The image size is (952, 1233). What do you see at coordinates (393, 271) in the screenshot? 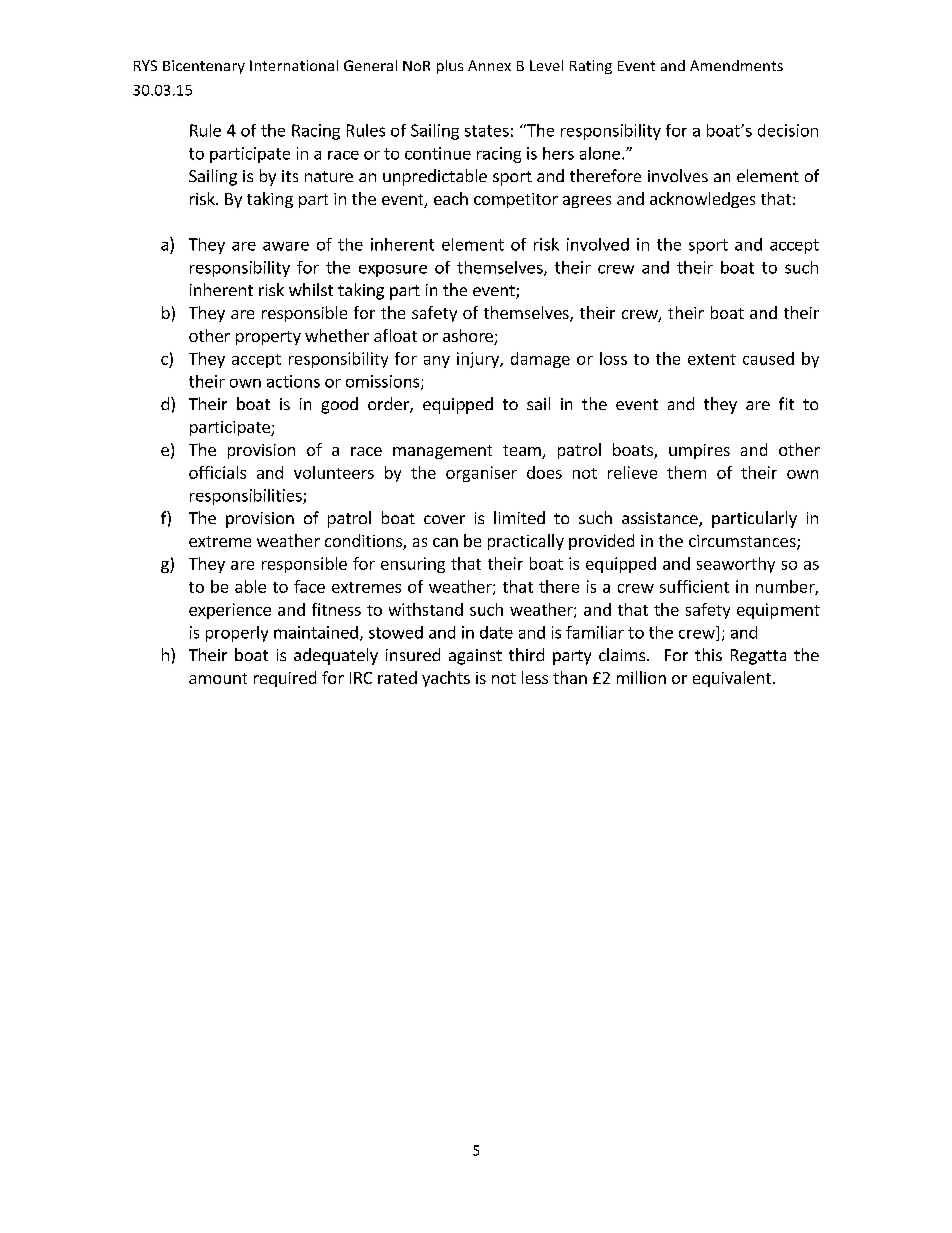
I see `exposure` at bounding box center [393, 271].
